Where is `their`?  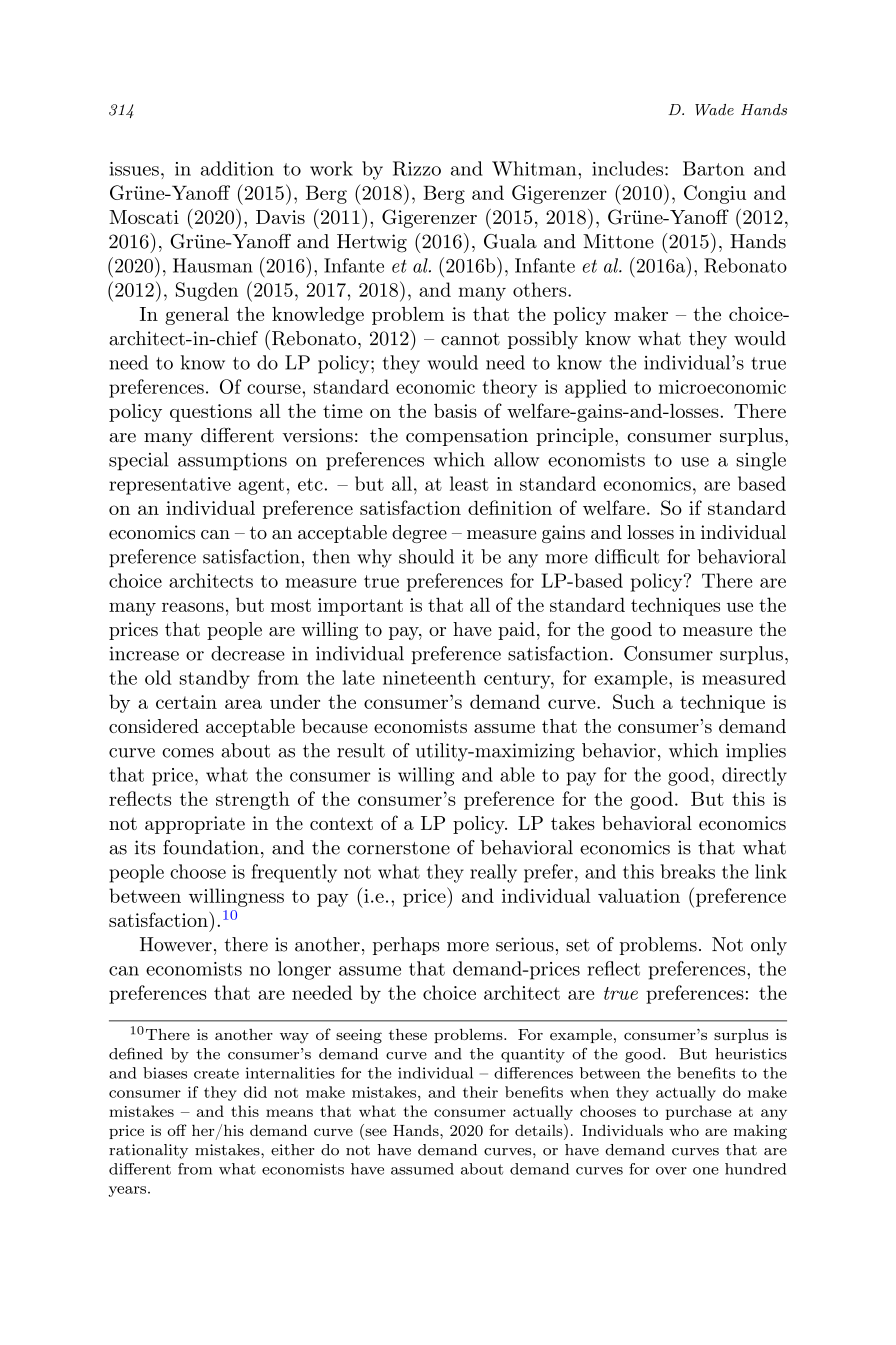 their is located at coordinates (480, 1092).
